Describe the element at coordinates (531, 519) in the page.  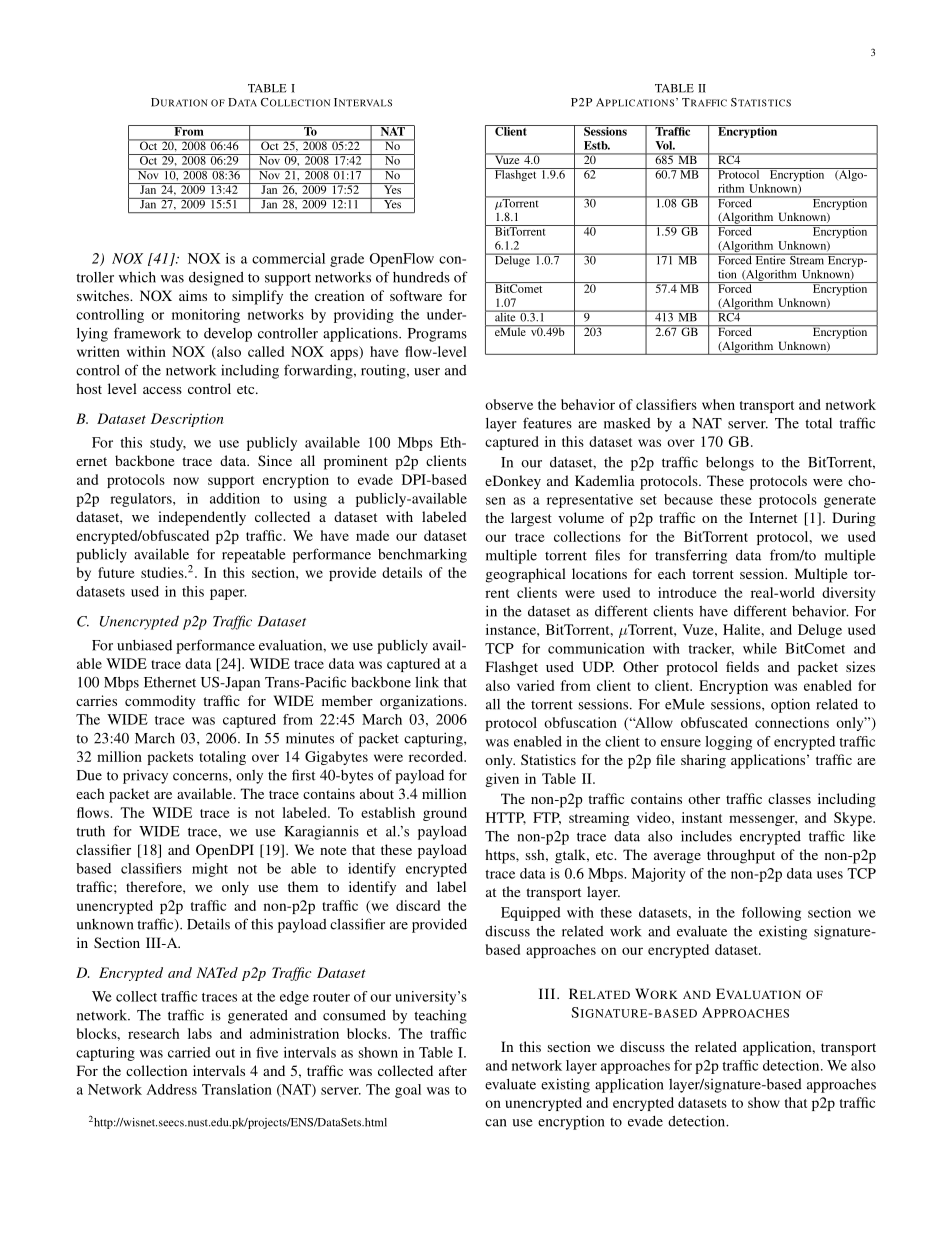
I see `largest` at that location.
